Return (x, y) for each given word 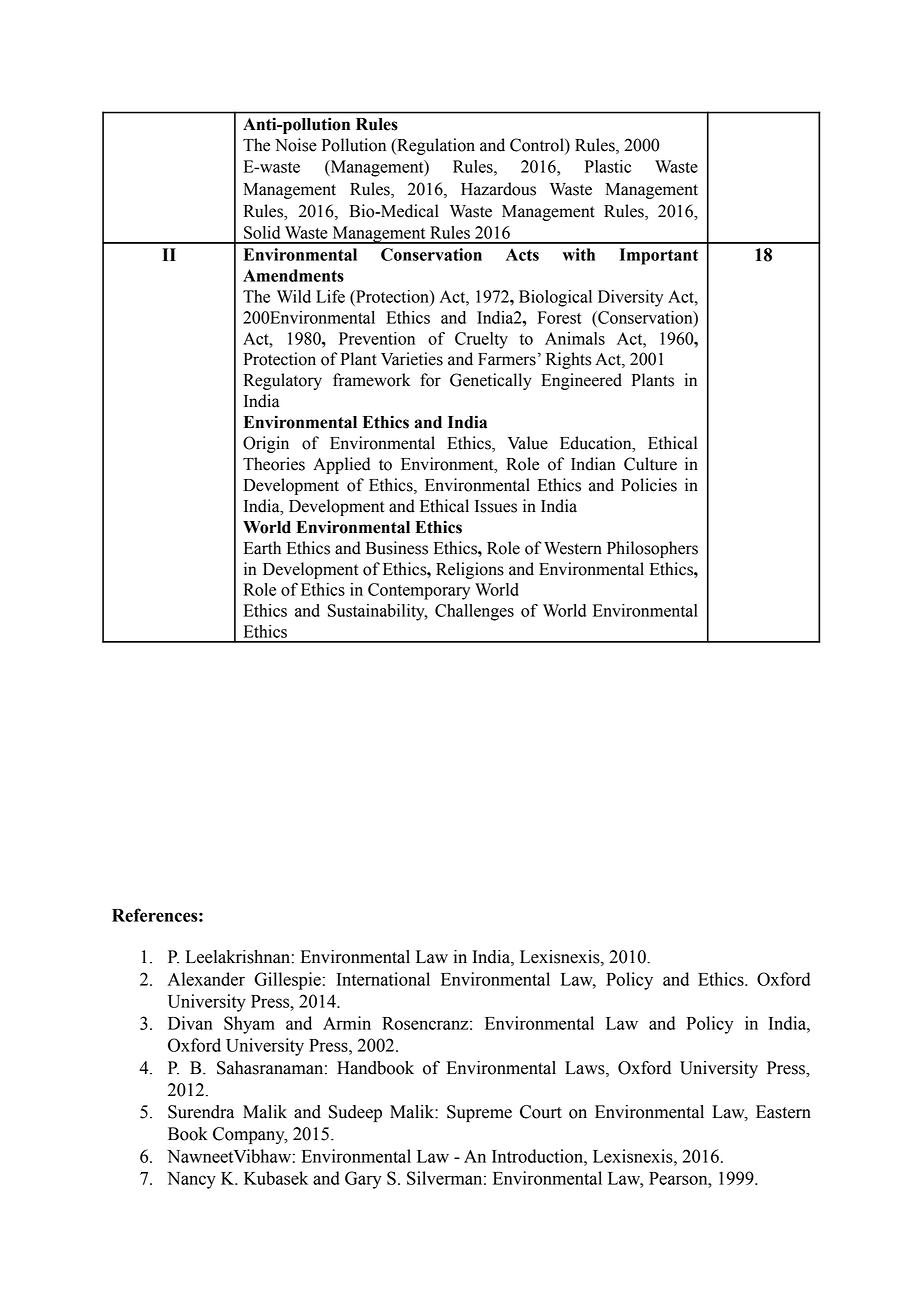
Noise (296, 145)
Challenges (474, 612)
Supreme (479, 1113)
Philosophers (652, 549)
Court (541, 1112)
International (383, 979)
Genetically (491, 381)
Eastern (783, 1112)
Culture (650, 464)
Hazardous (498, 189)
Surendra (201, 1112)
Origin (266, 444)
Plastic (608, 166)
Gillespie (287, 981)
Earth (262, 548)
